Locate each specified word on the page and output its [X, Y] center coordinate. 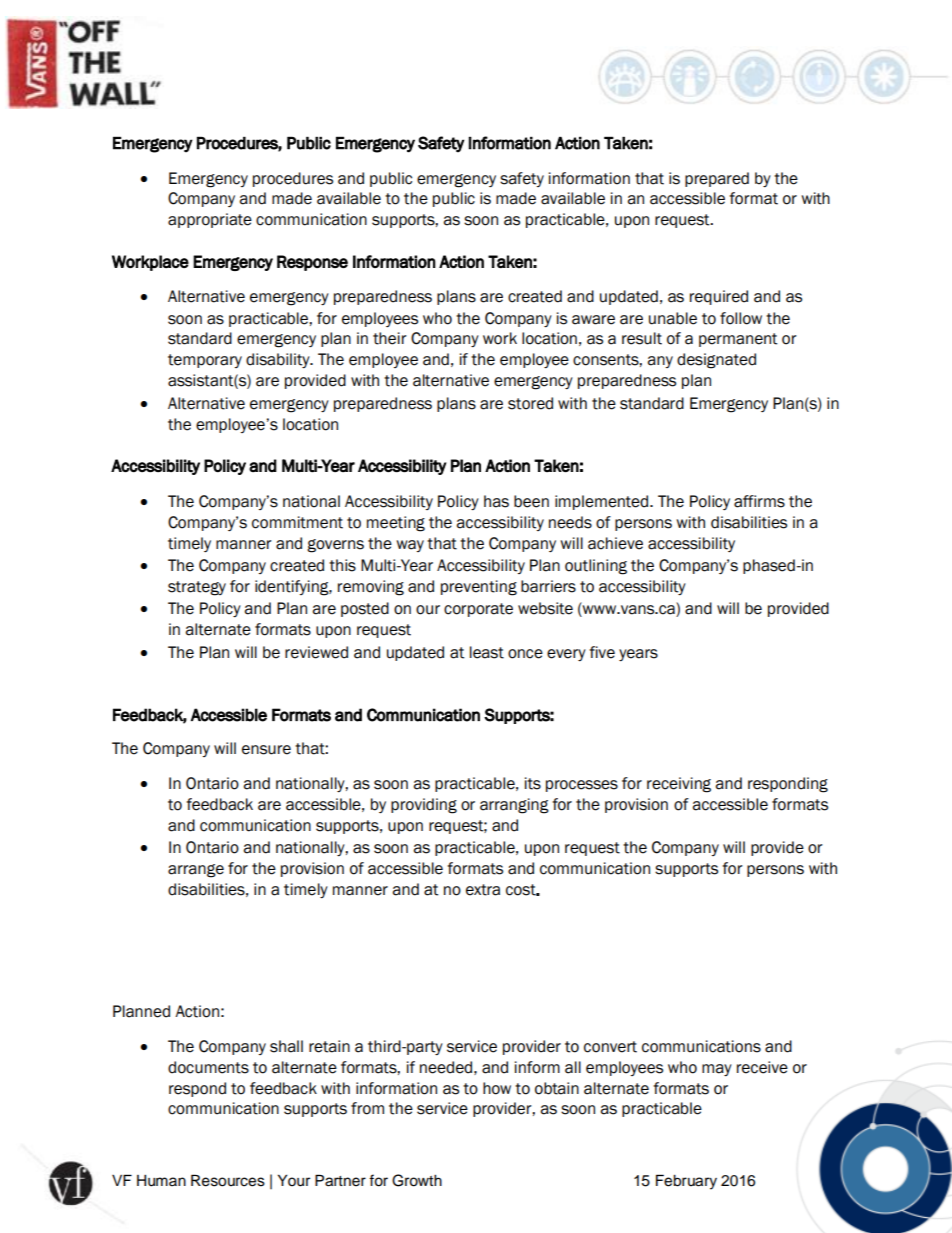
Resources [228, 1180]
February [686, 1182]
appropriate [210, 220]
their [390, 338]
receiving [679, 785]
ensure [266, 750]
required [719, 297]
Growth [417, 1180]
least [487, 652]
